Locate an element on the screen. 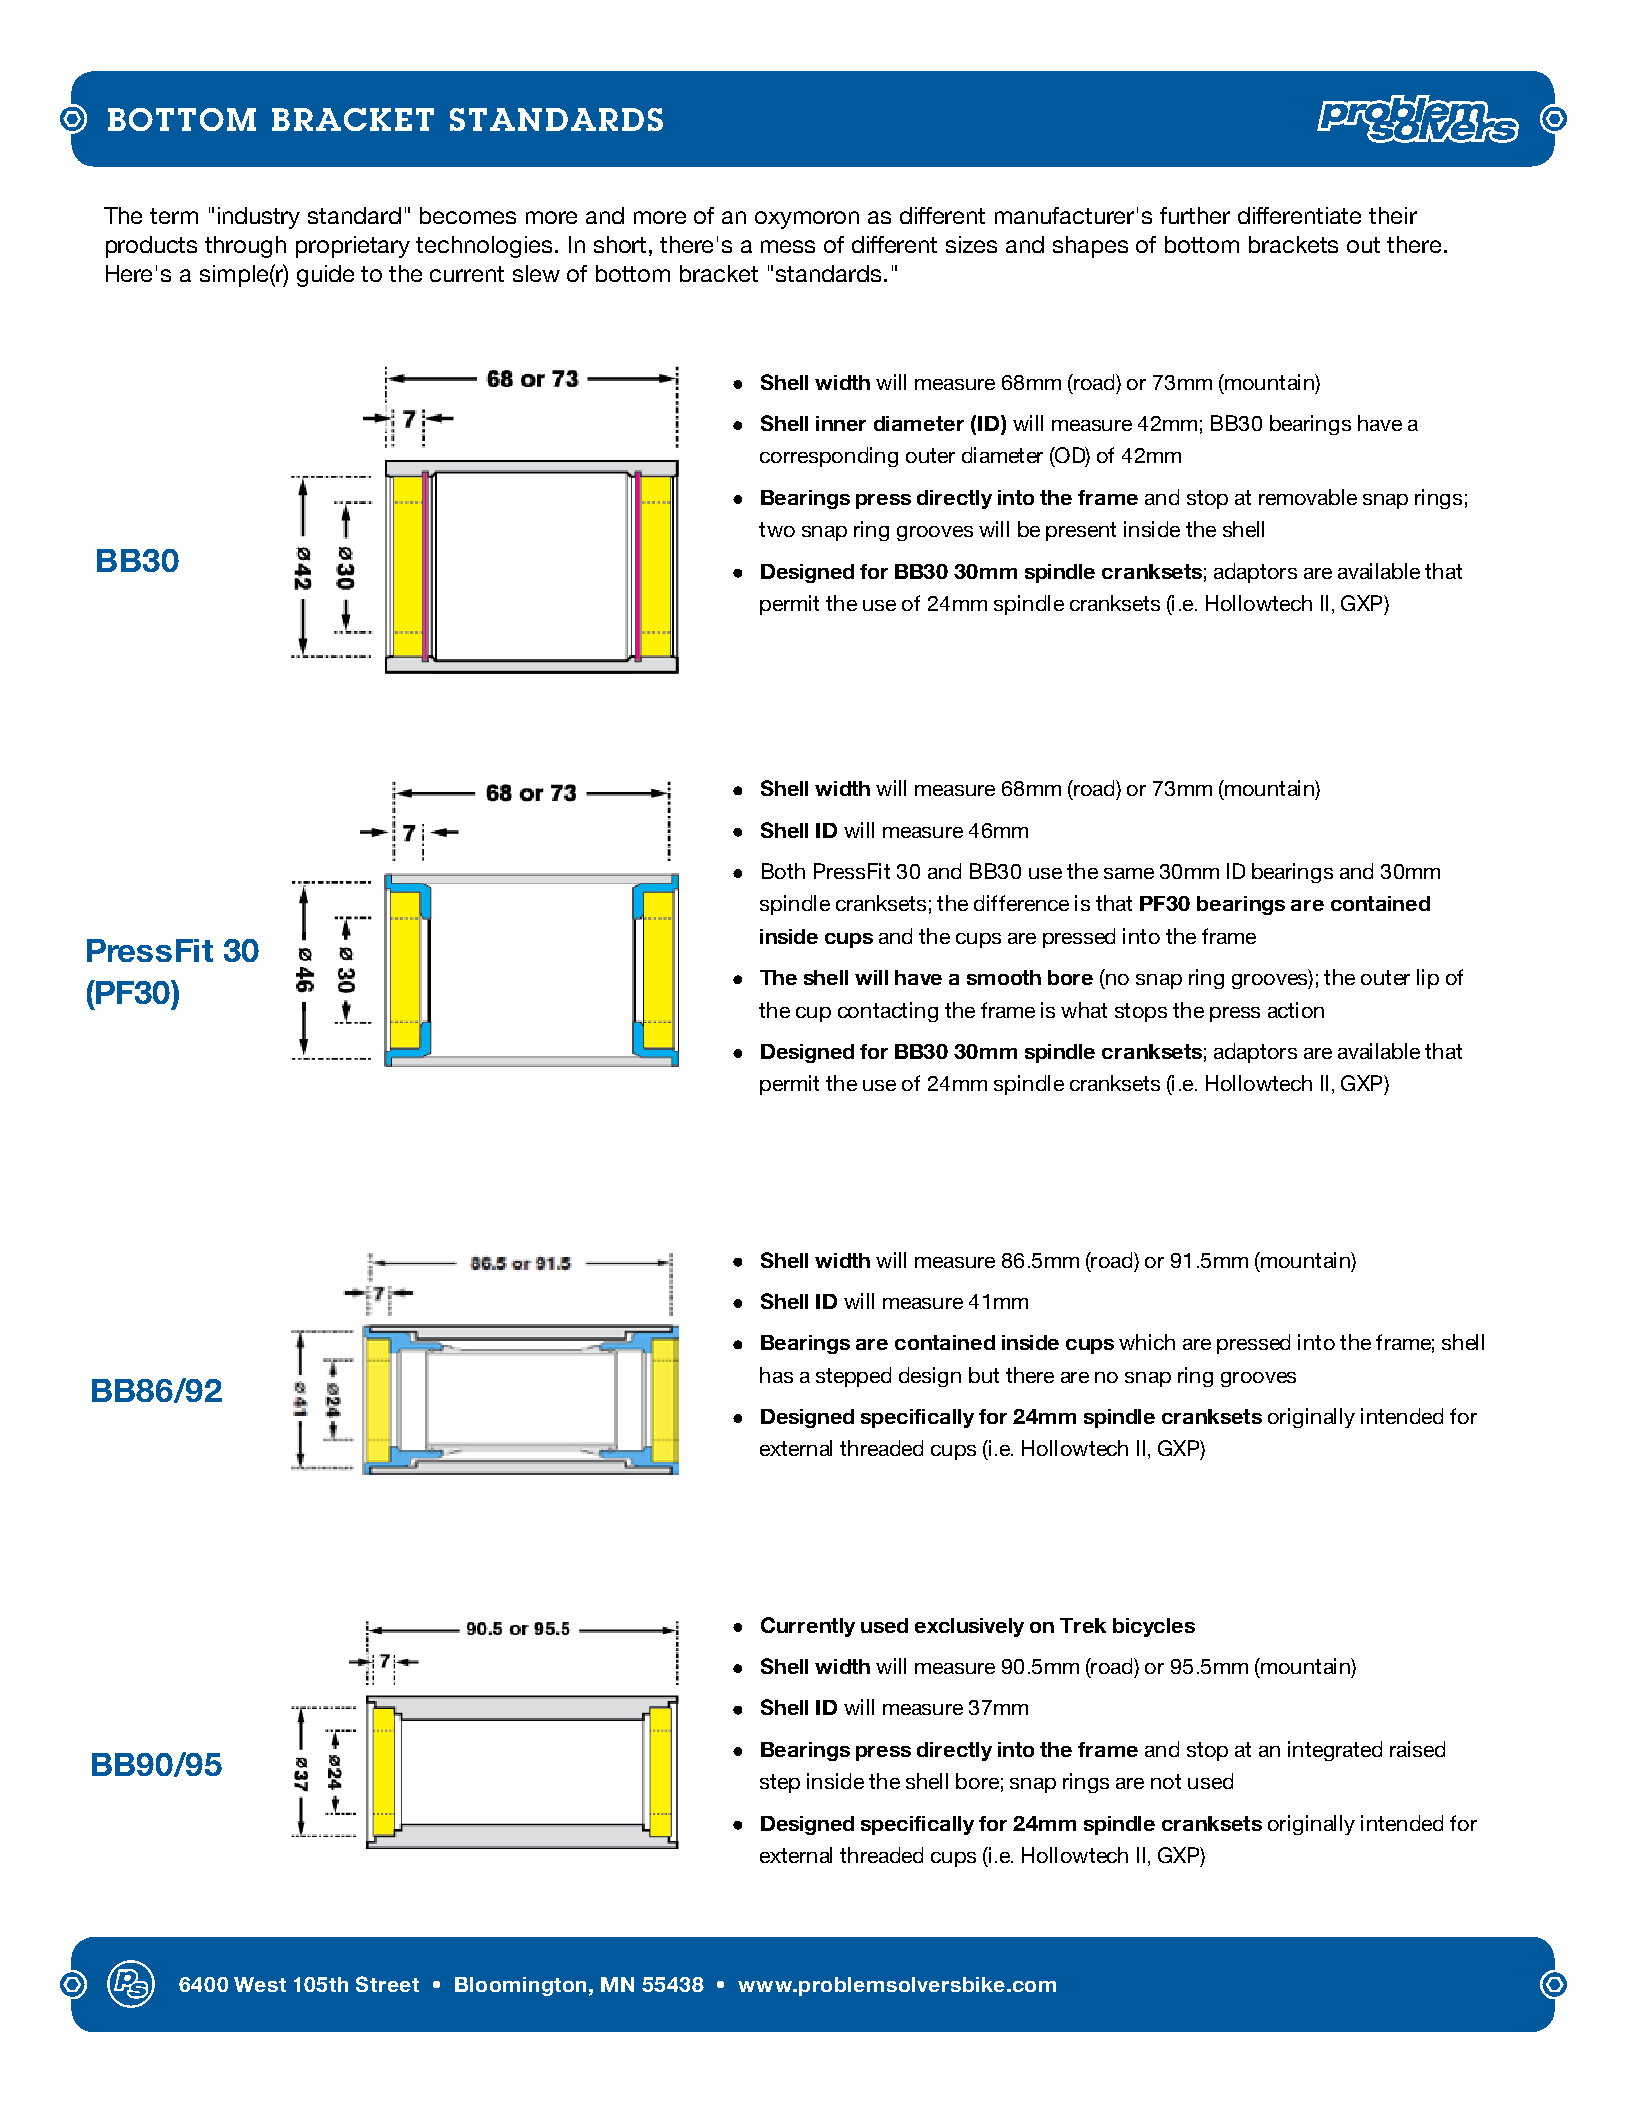 The height and width of the screenshot is (2105, 1627). not is located at coordinates (1166, 1781).
